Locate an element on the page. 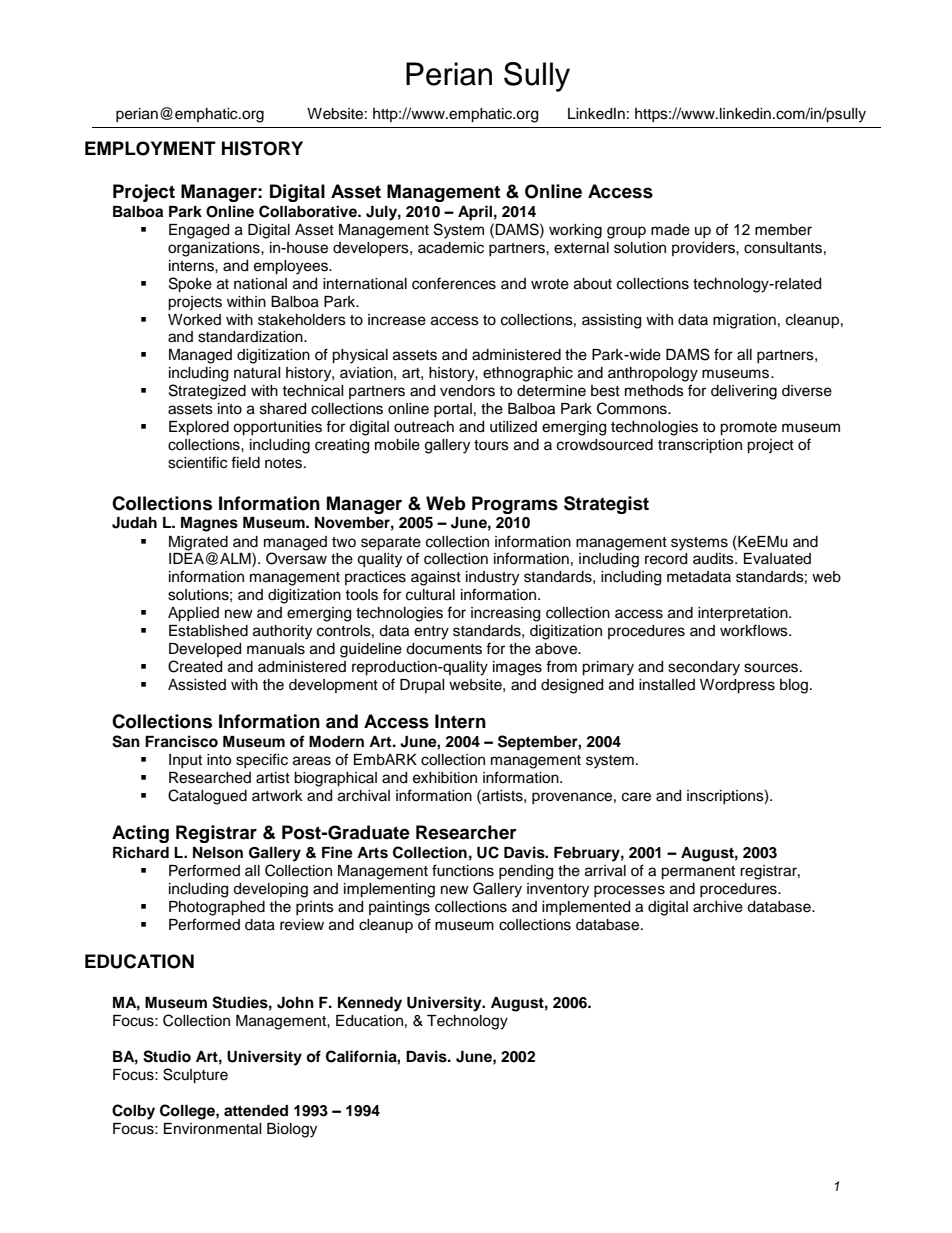 This page has width=952, height=1233. workflows is located at coordinates (755, 630).
